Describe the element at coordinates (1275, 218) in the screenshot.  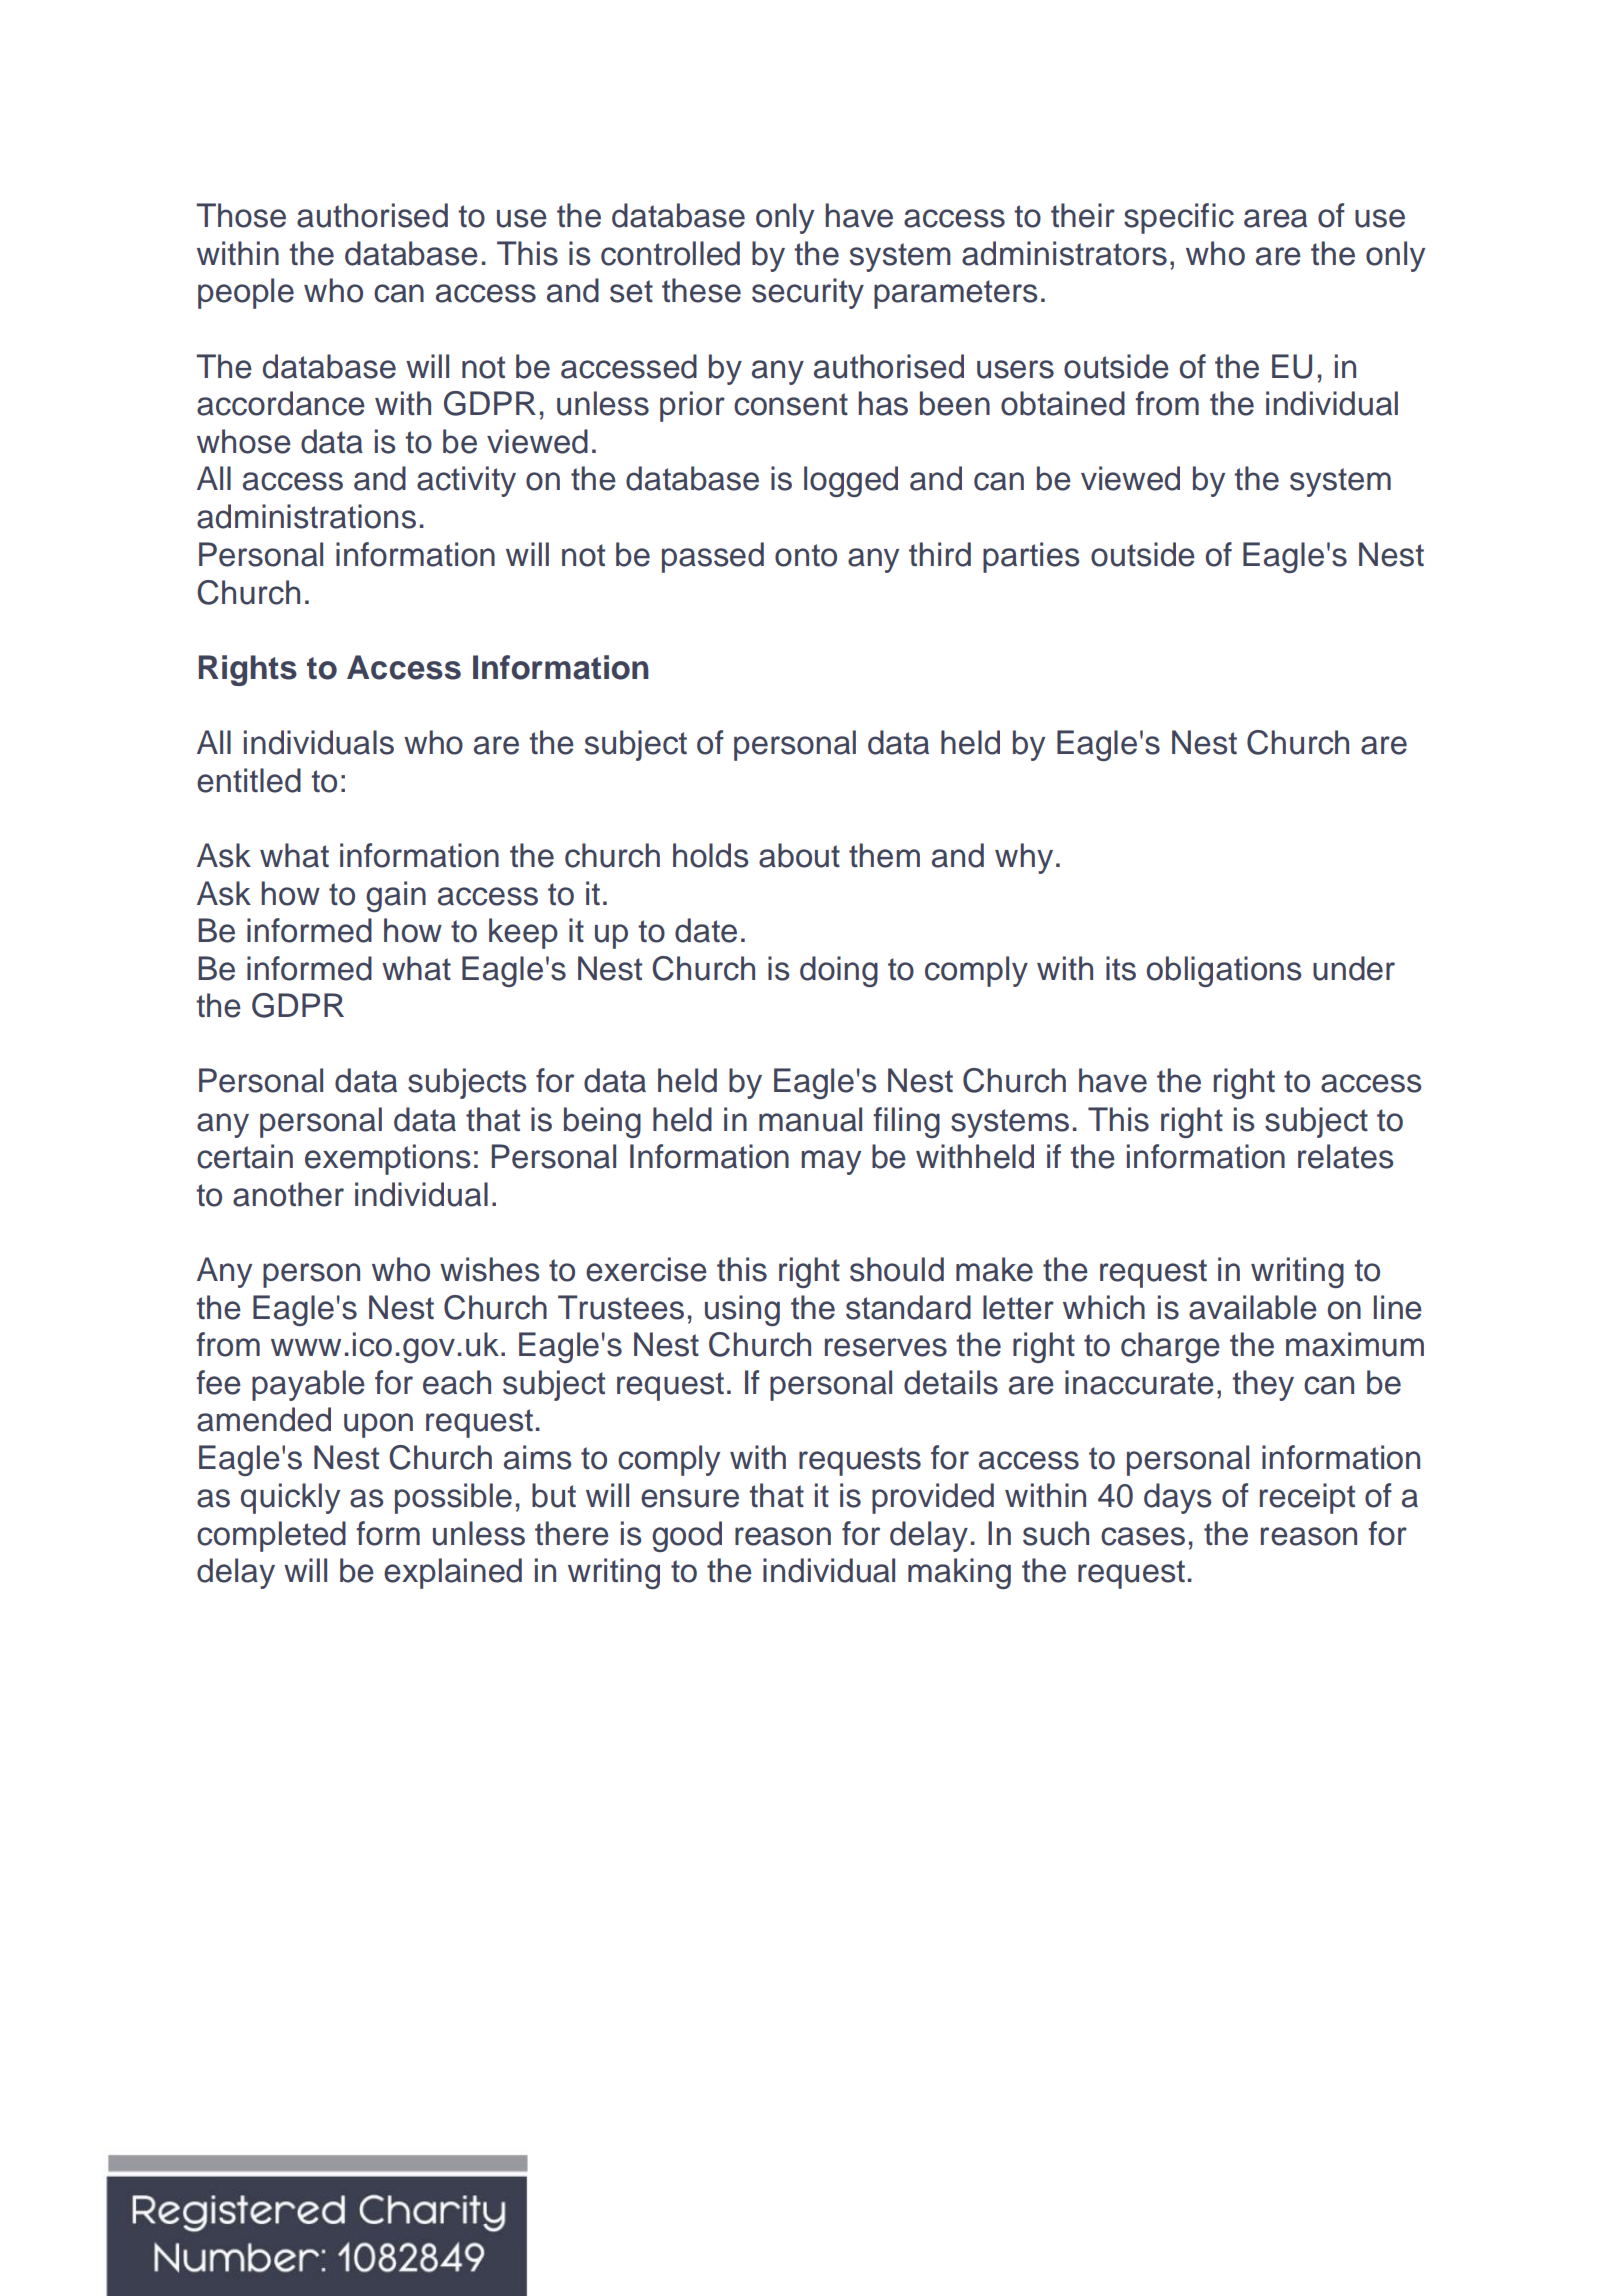
I see `area` at that location.
